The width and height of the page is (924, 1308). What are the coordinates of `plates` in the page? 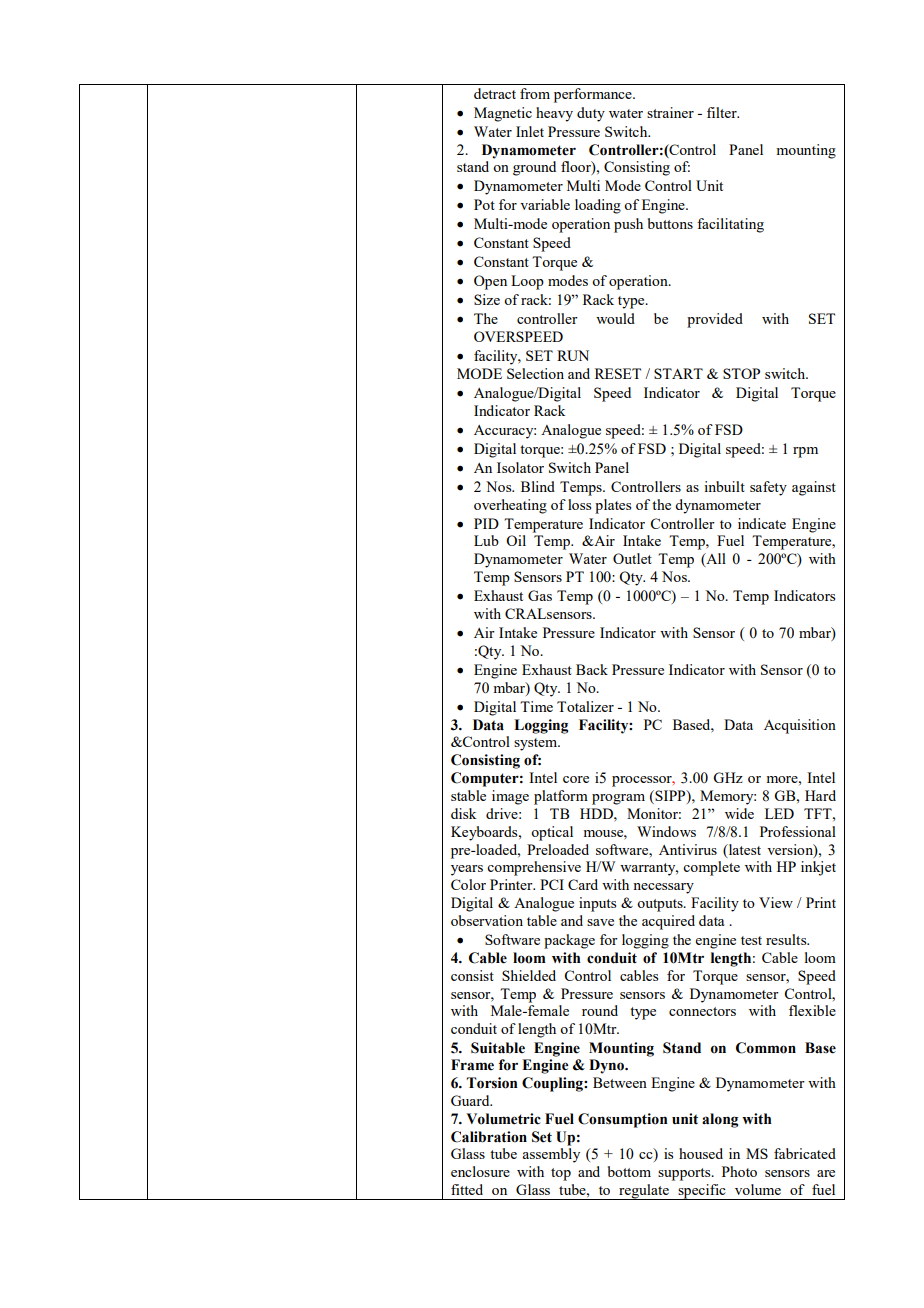 It's located at (613, 506).
